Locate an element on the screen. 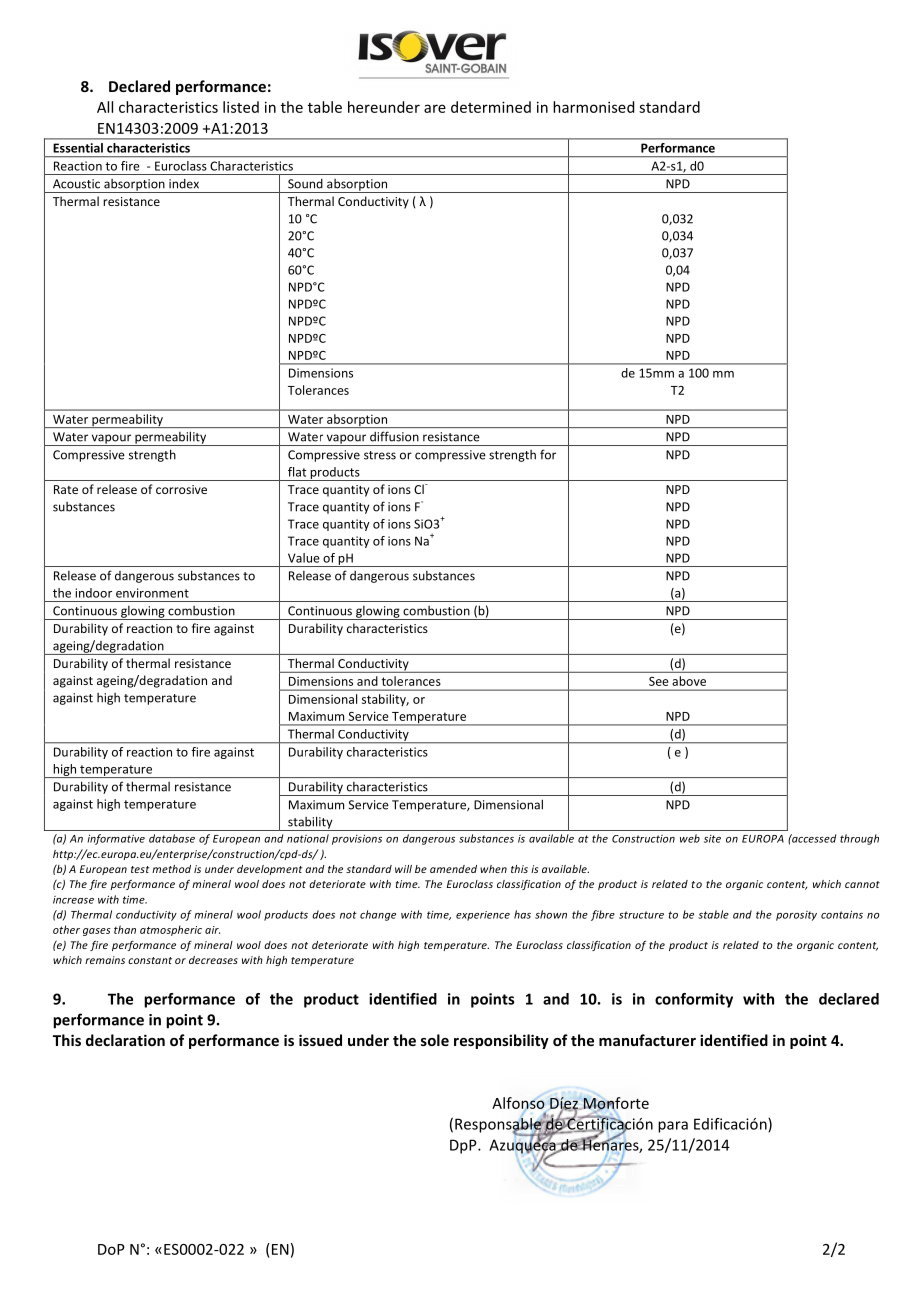 This screenshot has width=924, height=1308. determined is located at coordinates (491, 107).
